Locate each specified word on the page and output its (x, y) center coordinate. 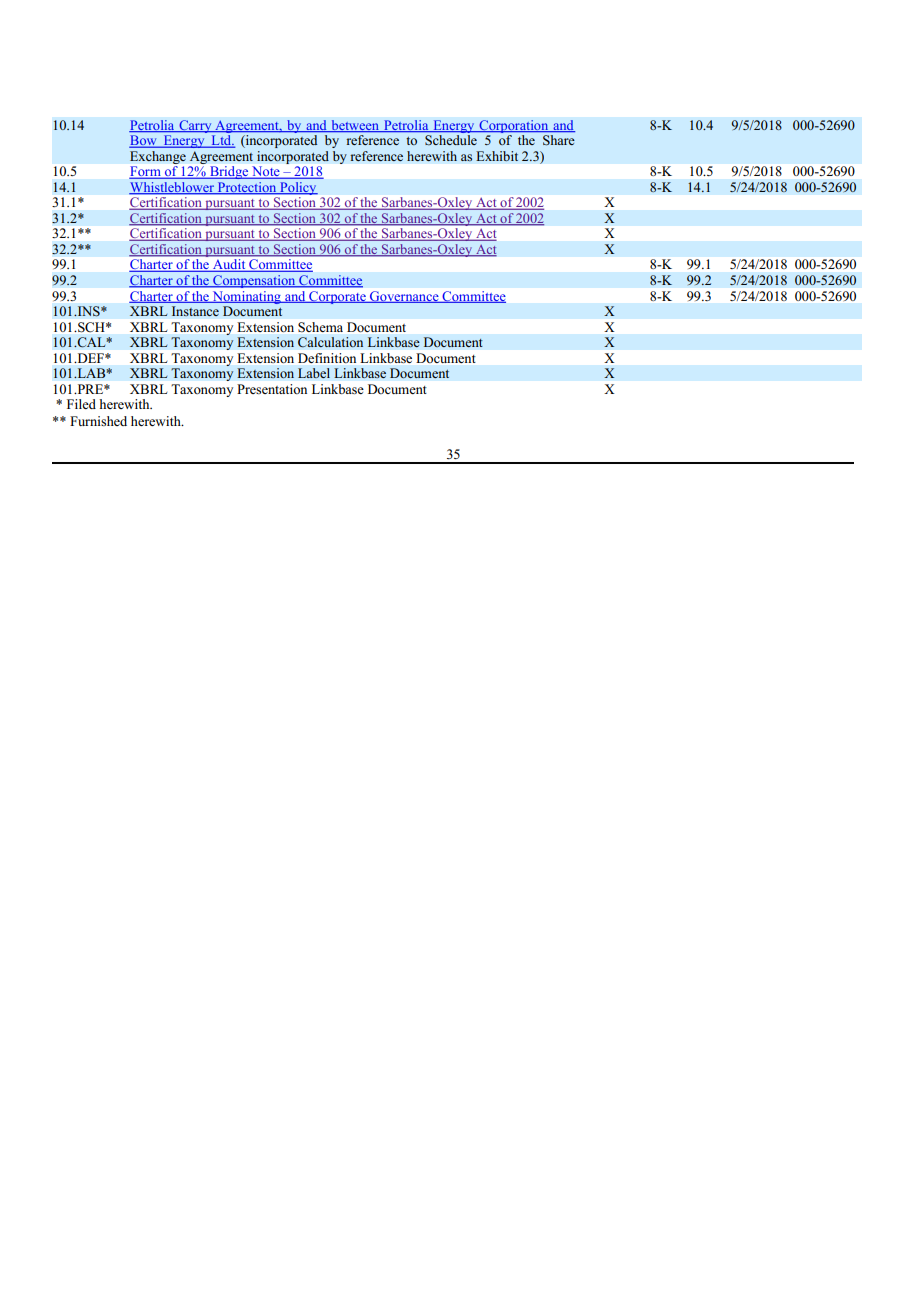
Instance (195, 311)
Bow (144, 141)
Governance (404, 297)
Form (146, 172)
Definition (327, 358)
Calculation (331, 342)
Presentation (272, 389)
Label (314, 373)
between (355, 126)
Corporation (514, 126)
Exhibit (497, 156)
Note (266, 172)
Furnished (98, 421)
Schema (320, 327)
